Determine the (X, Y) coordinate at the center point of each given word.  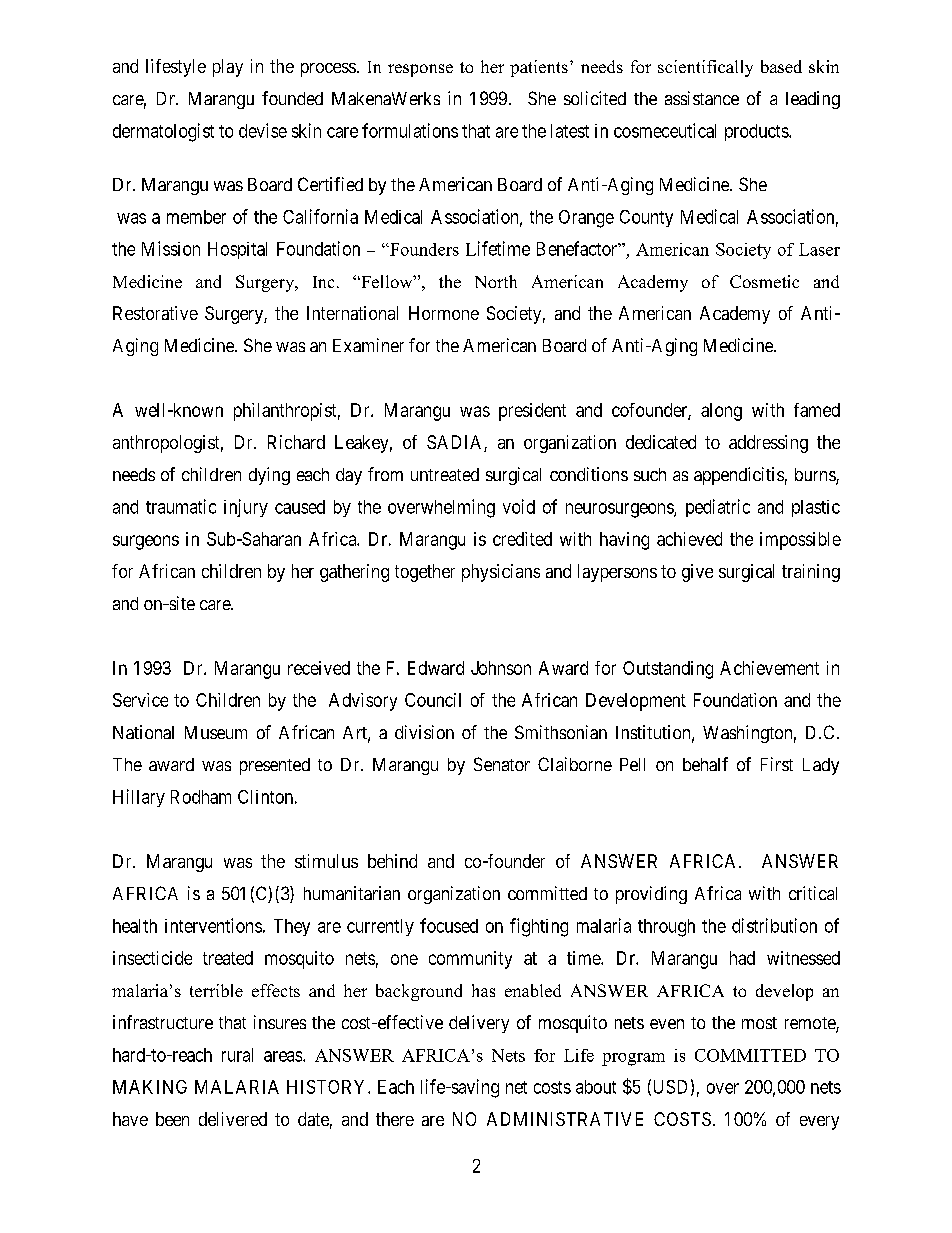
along (721, 412)
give (697, 573)
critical (813, 893)
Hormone (444, 313)
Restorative (155, 313)
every (819, 1123)
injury (246, 508)
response (420, 70)
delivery (479, 1024)
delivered (233, 1119)
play (228, 68)
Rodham (201, 797)
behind (392, 861)
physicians (501, 573)
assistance (702, 98)
